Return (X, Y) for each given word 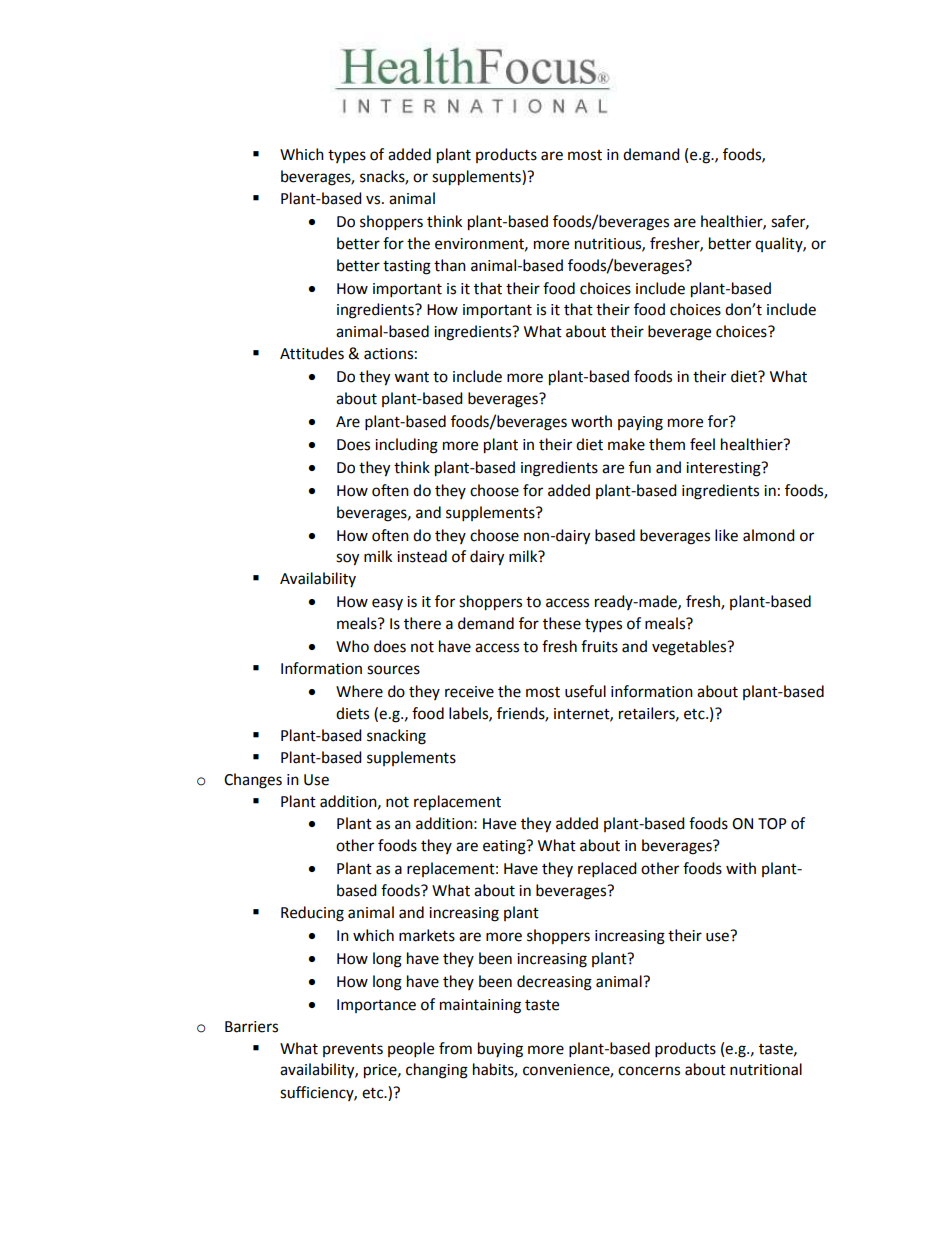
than (450, 265)
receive (469, 692)
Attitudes (312, 353)
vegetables (690, 648)
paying (640, 423)
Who (352, 646)
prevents (353, 1050)
